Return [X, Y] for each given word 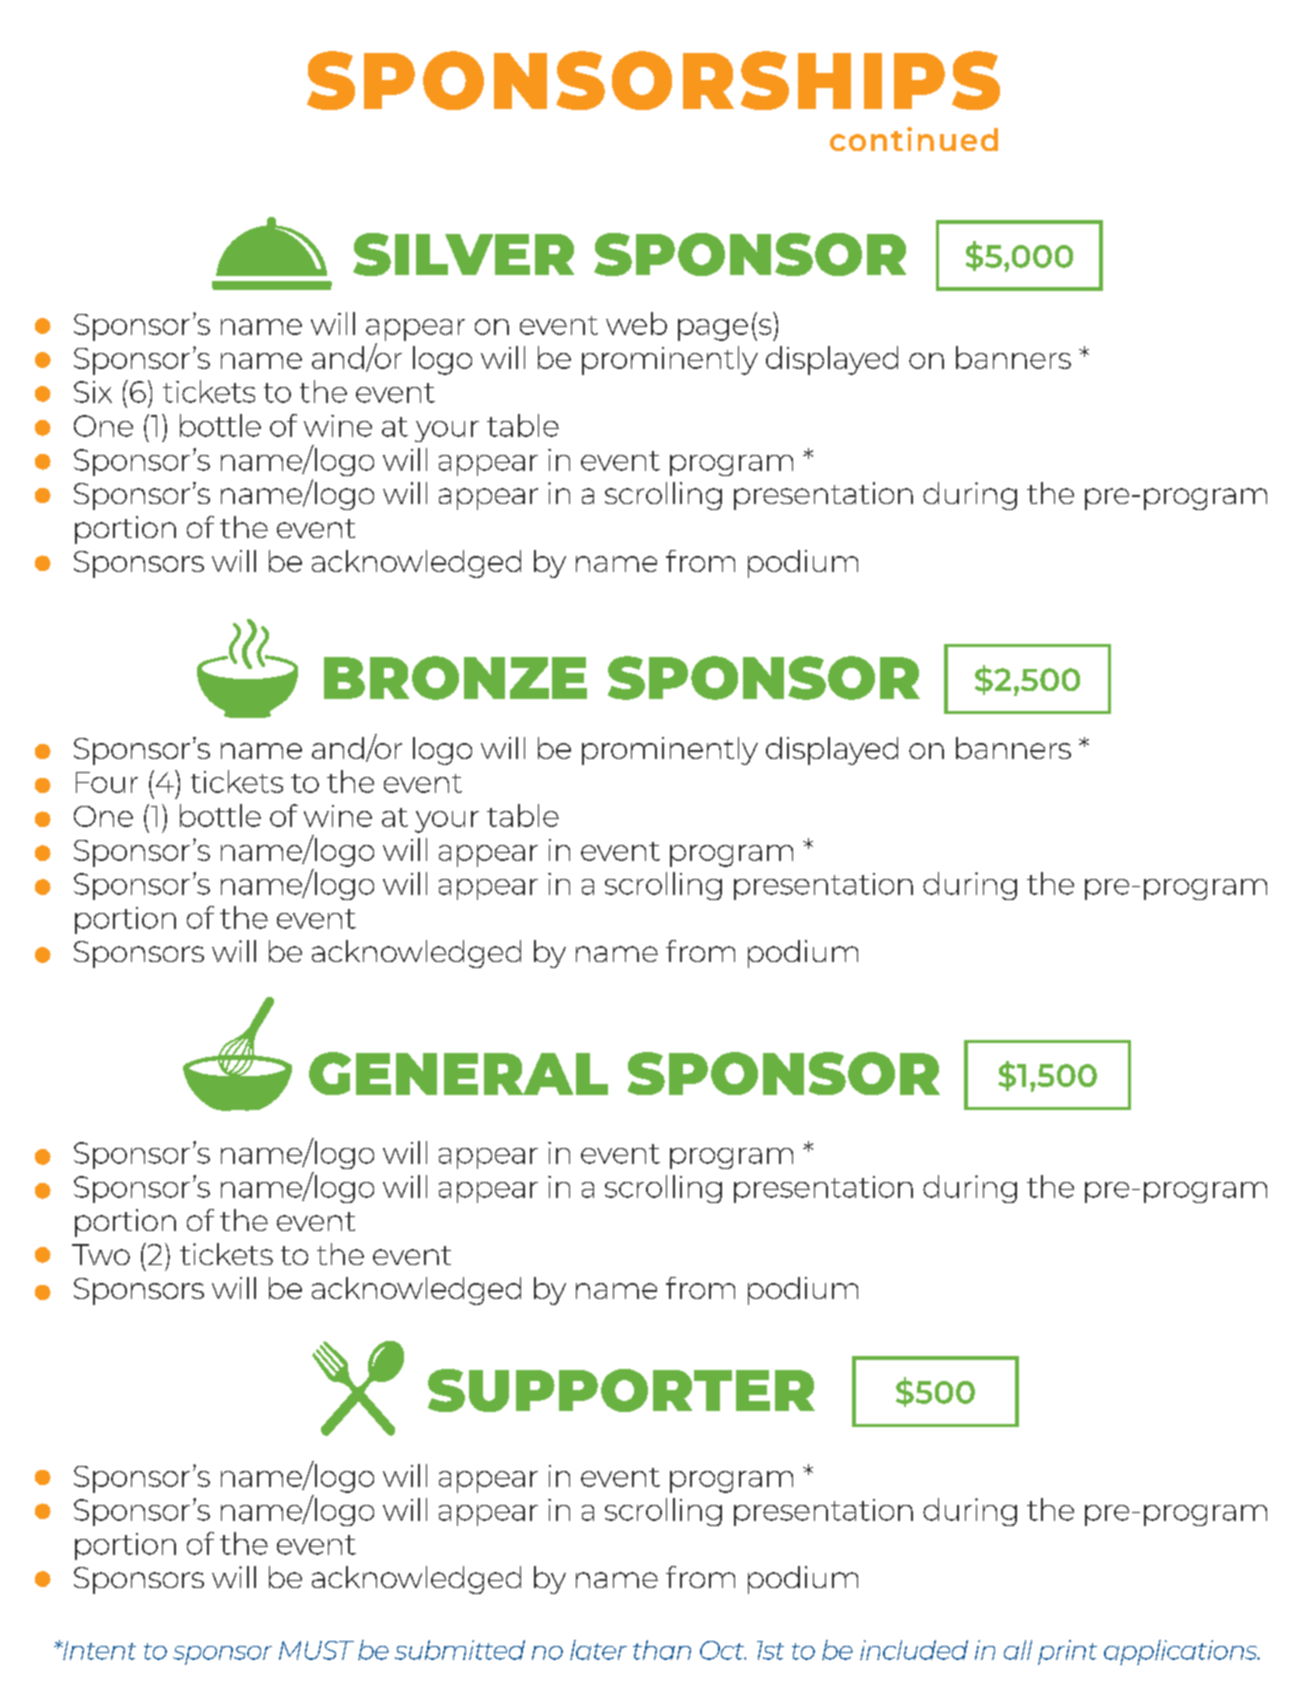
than [662, 1650]
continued [914, 139]
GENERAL [458, 1073]
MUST [316, 1650]
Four [107, 782]
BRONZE [455, 678]
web [636, 323]
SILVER [463, 254]
